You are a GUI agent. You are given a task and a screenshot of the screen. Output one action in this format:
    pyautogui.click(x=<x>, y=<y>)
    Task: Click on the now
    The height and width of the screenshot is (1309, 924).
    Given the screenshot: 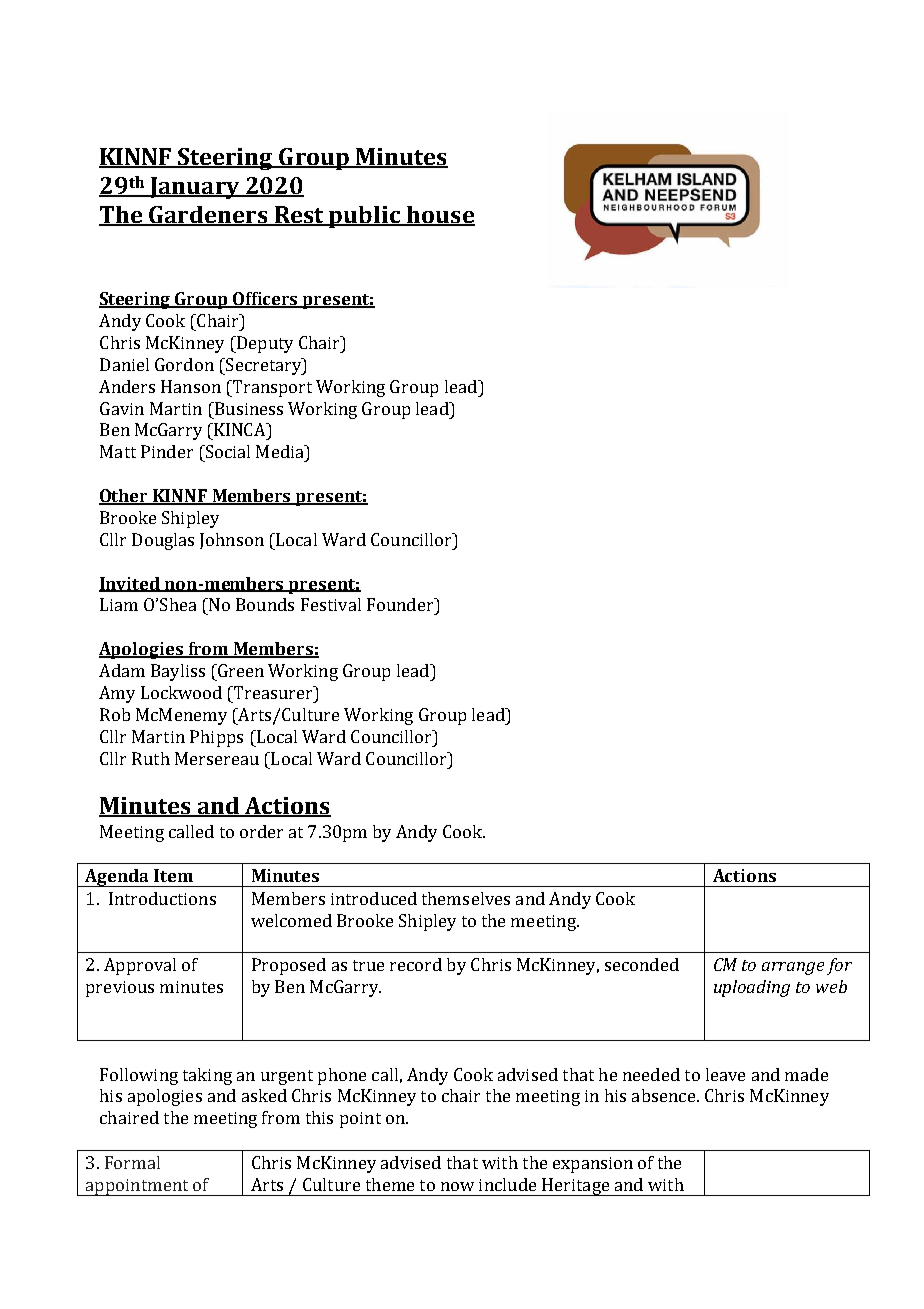 What is the action you would take?
    pyautogui.click(x=457, y=1186)
